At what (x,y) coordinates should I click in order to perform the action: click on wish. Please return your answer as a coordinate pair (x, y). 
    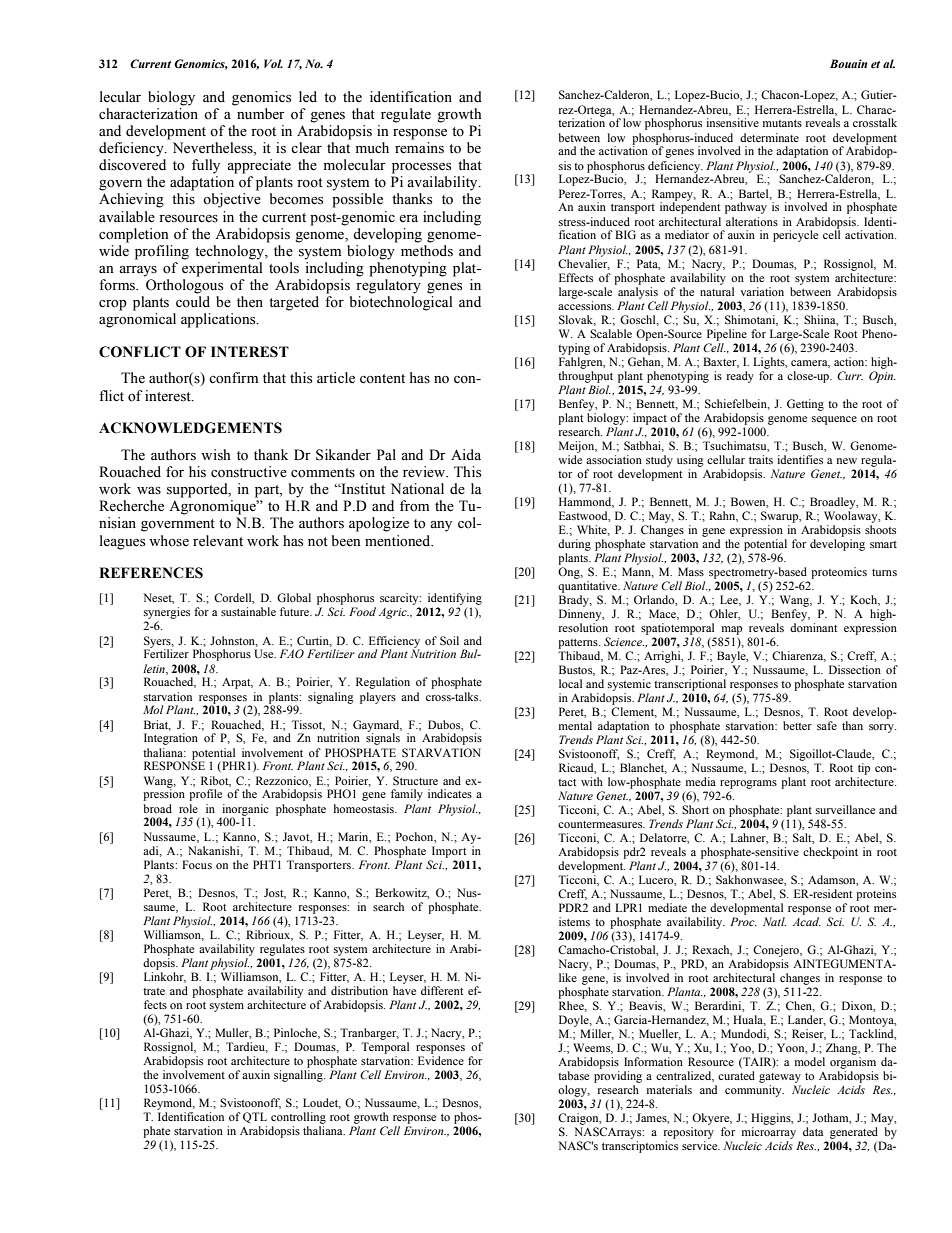
    Looking at the image, I should click on (215, 455).
